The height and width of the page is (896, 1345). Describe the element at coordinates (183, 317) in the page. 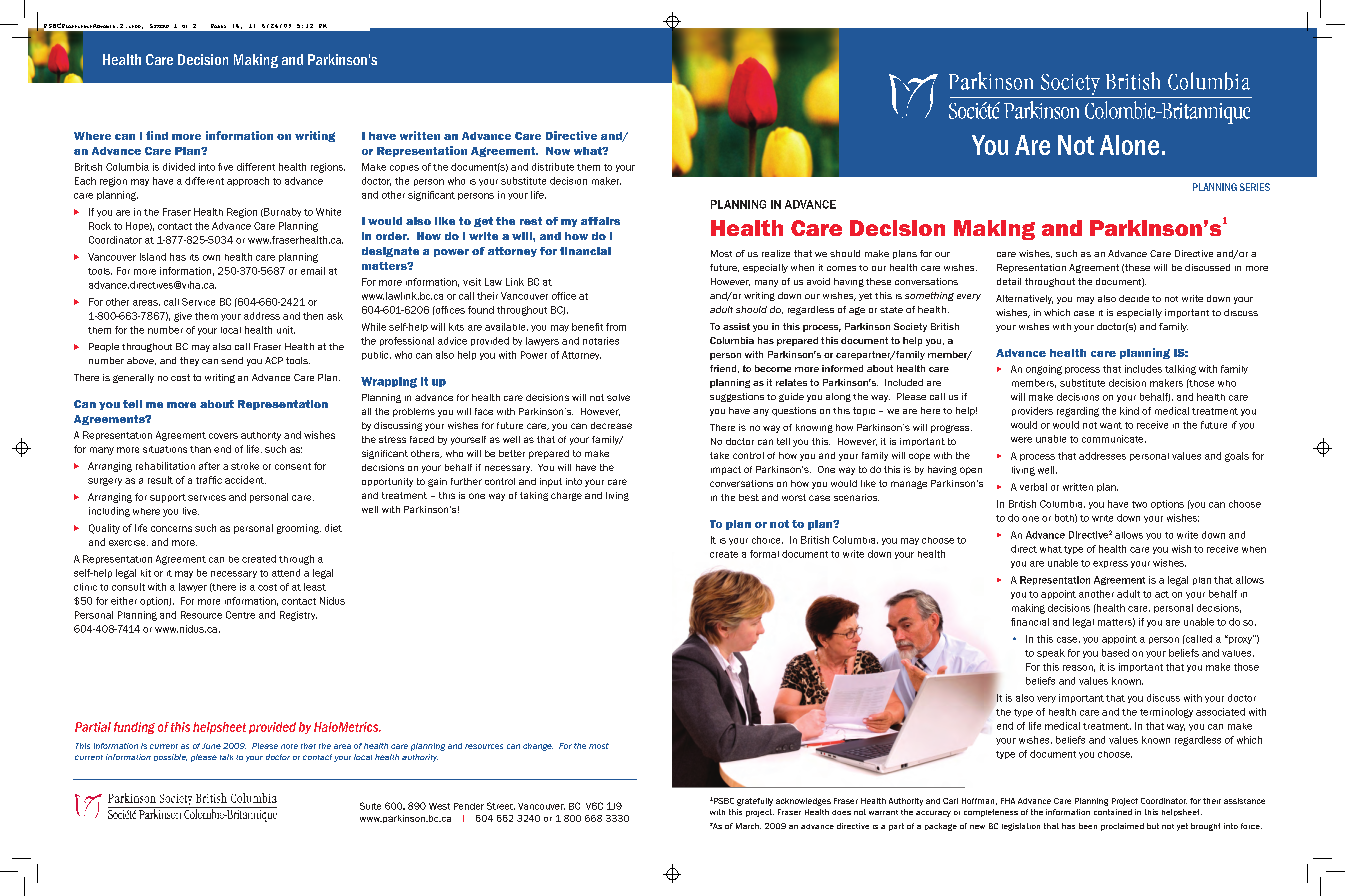

I see `give` at that location.
